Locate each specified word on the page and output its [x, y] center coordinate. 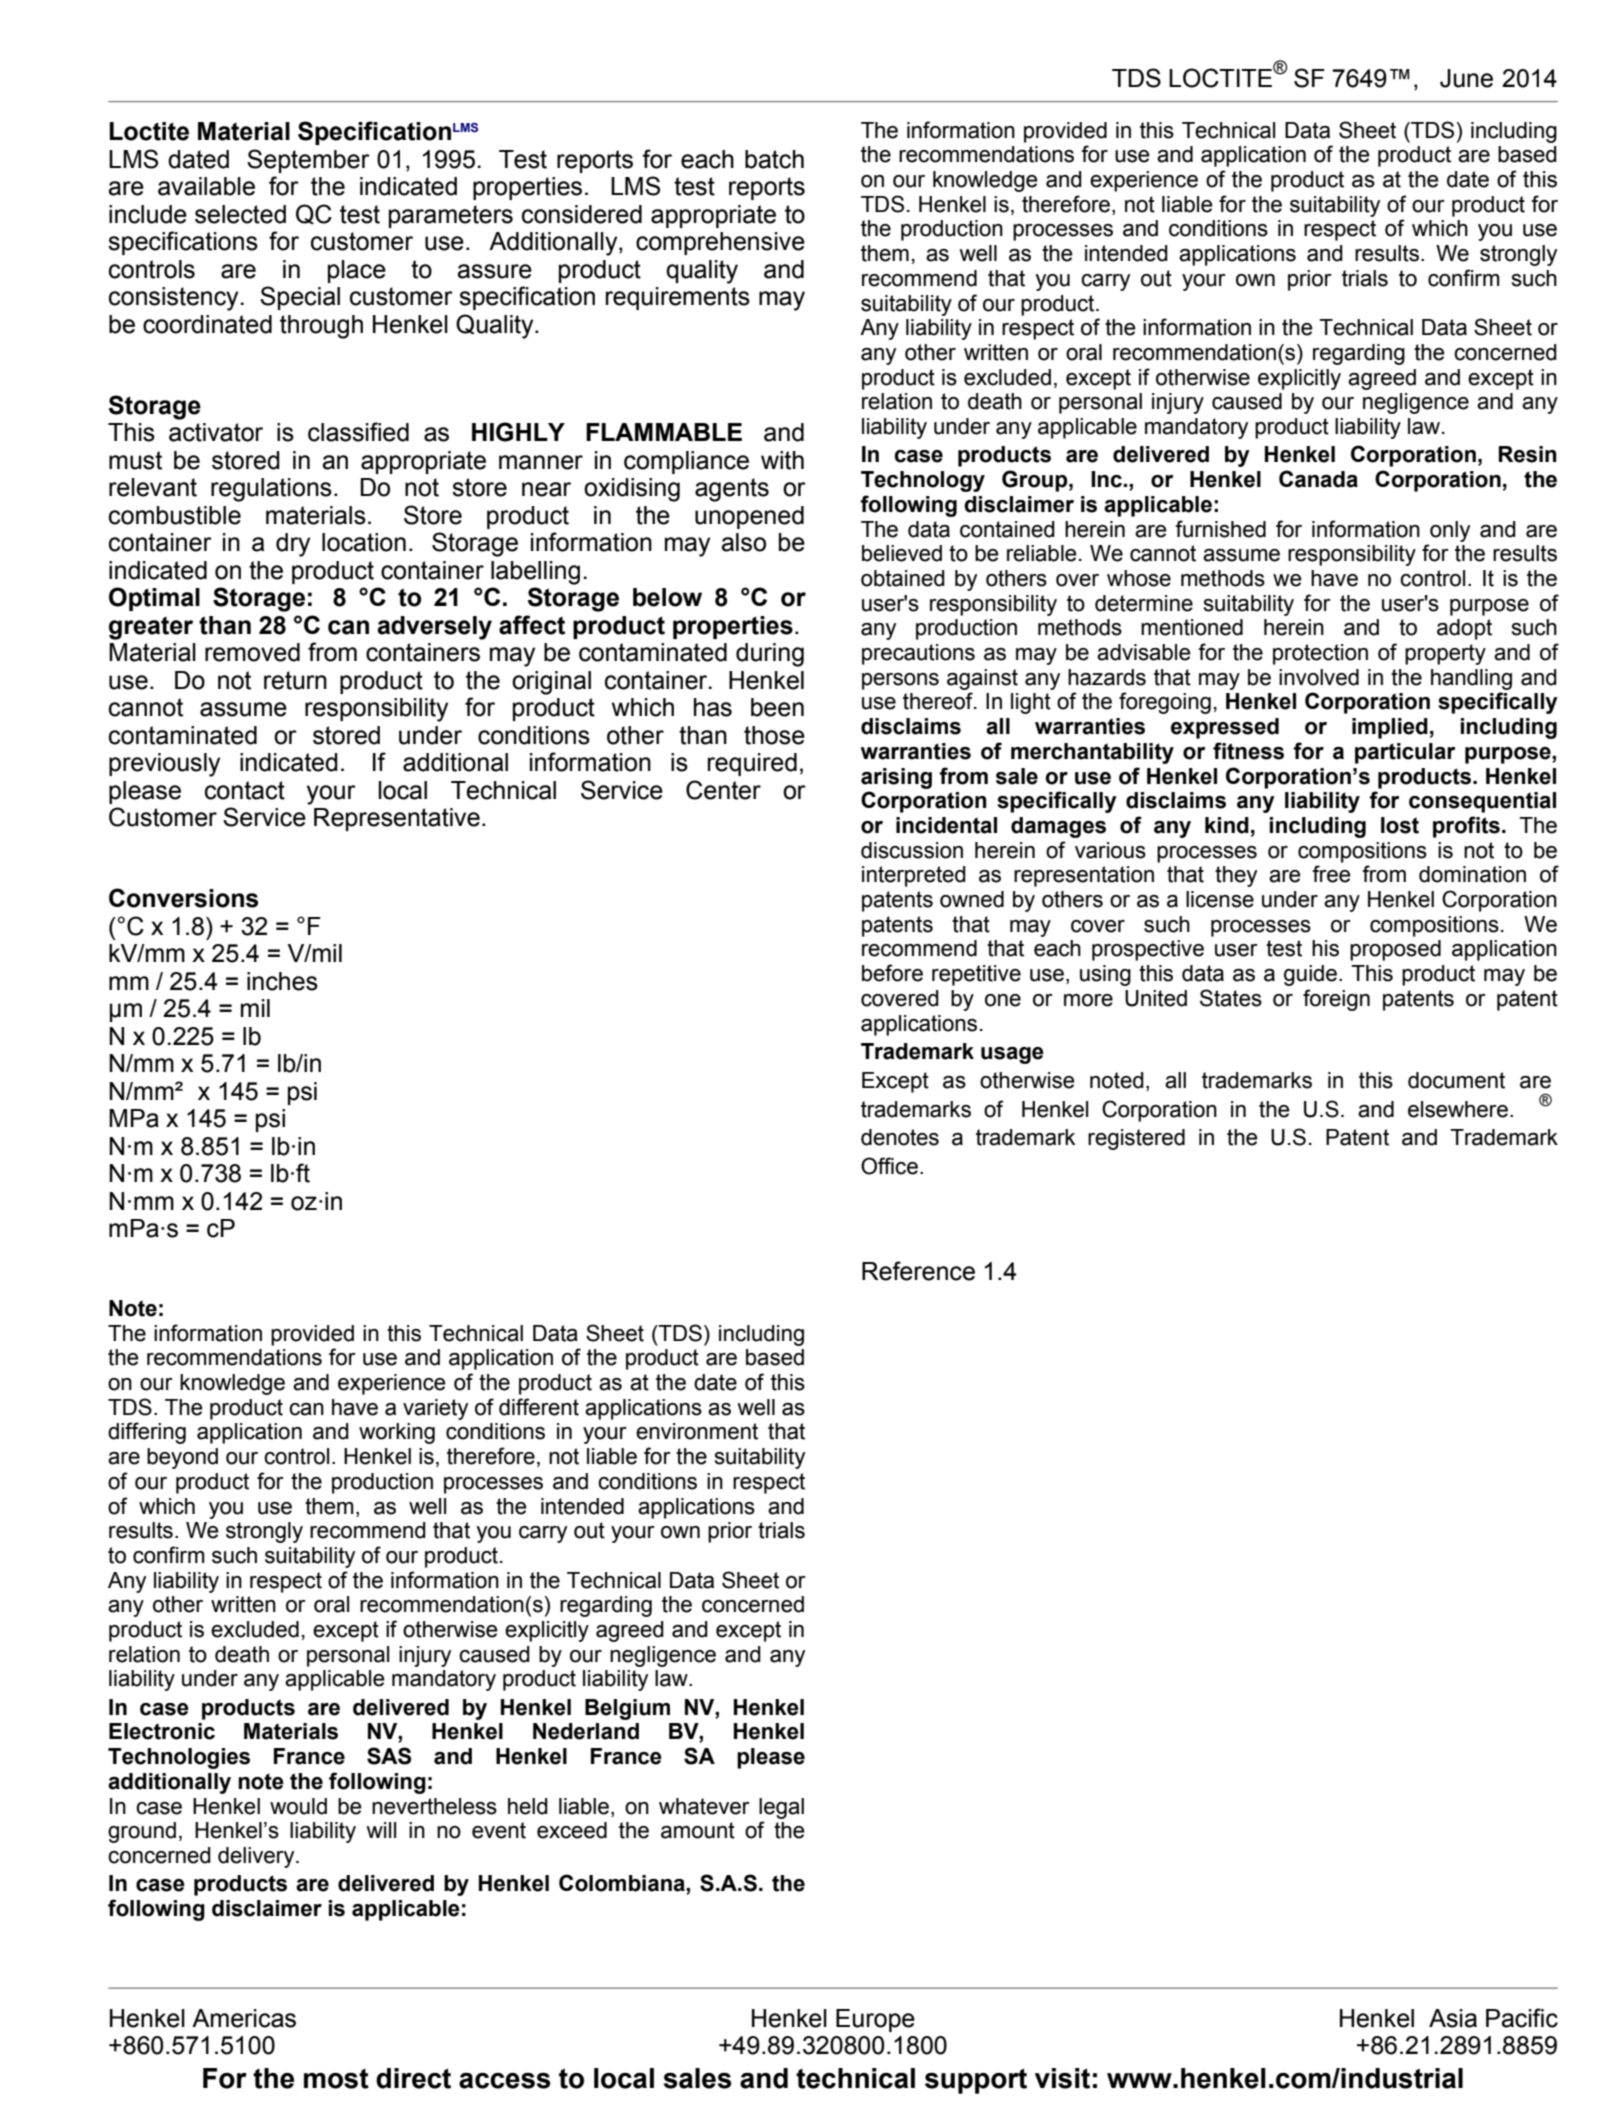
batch [774, 159]
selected [240, 214]
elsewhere [1458, 1109]
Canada [1318, 479]
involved [1319, 677]
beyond [182, 1458]
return [295, 680]
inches [282, 981]
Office [889, 1166]
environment [697, 1431]
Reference [918, 1271]
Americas [244, 2018]
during [770, 655]
